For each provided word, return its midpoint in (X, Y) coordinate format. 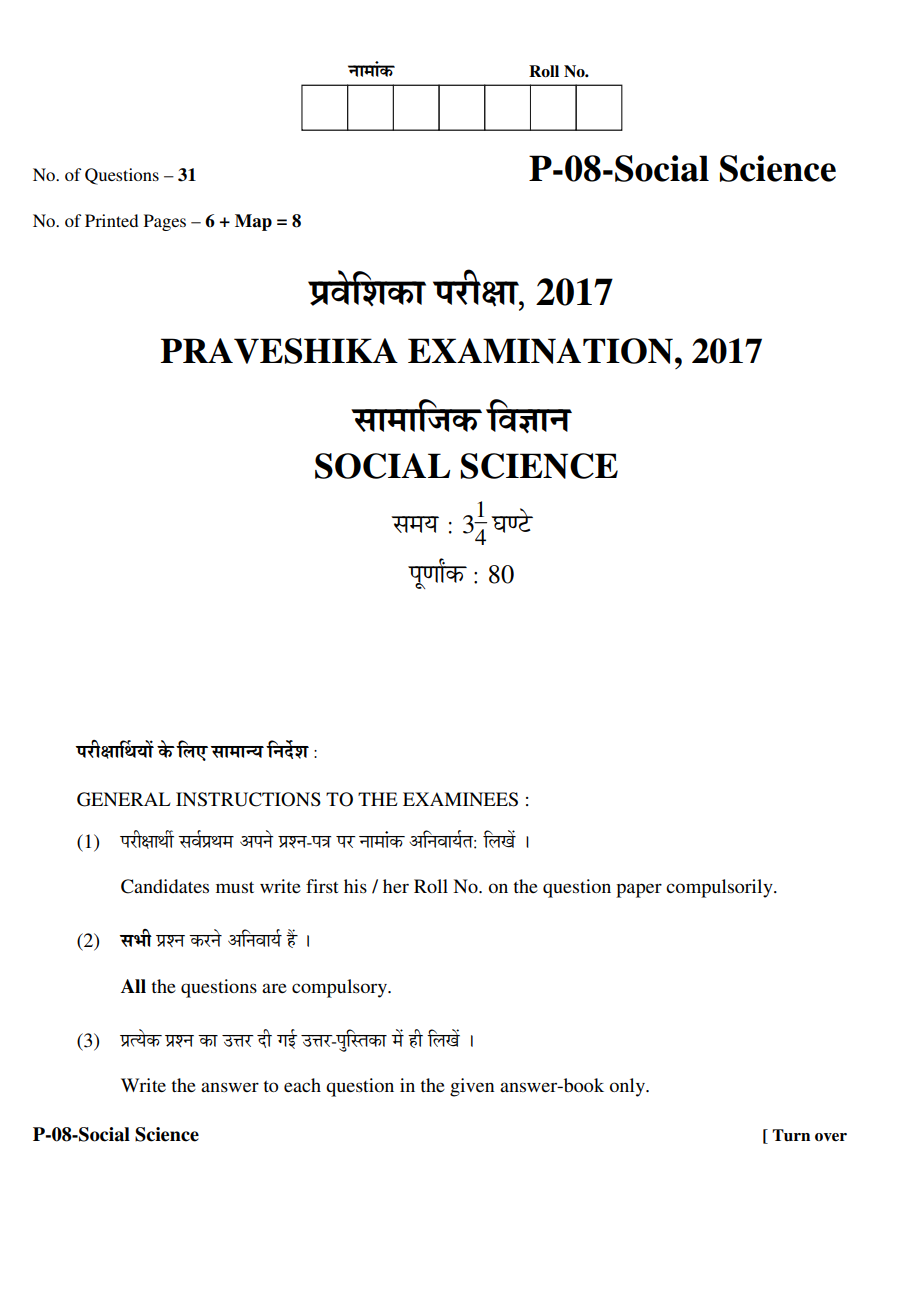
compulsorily (720, 888)
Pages (165, 222)
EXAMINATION (540, 351)
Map (253, 222)
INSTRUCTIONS (248, 799)
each (302, 1085)
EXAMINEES (460, 799)
